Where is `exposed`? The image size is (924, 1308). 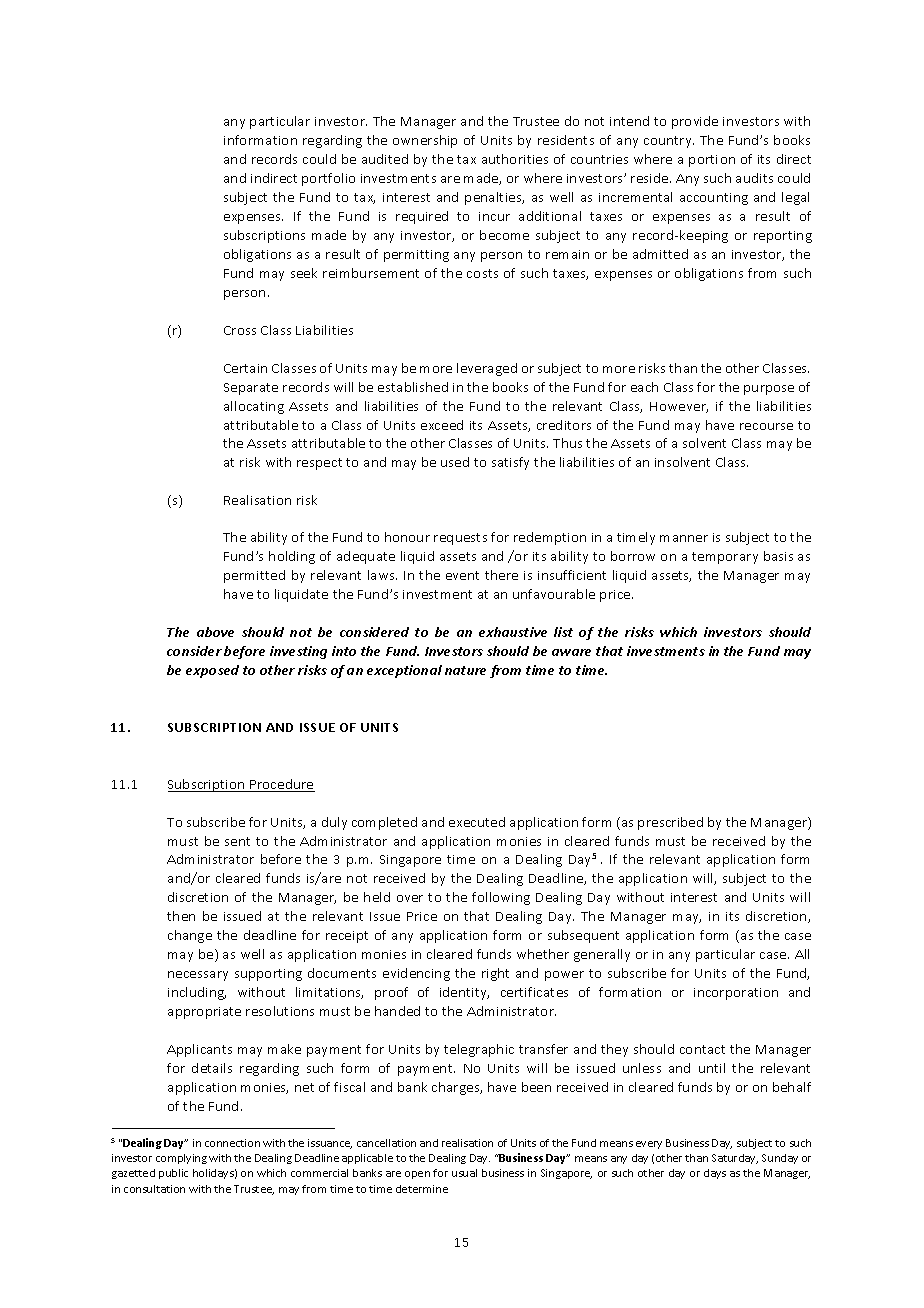 exposed is located at coordinates (212, 671).
